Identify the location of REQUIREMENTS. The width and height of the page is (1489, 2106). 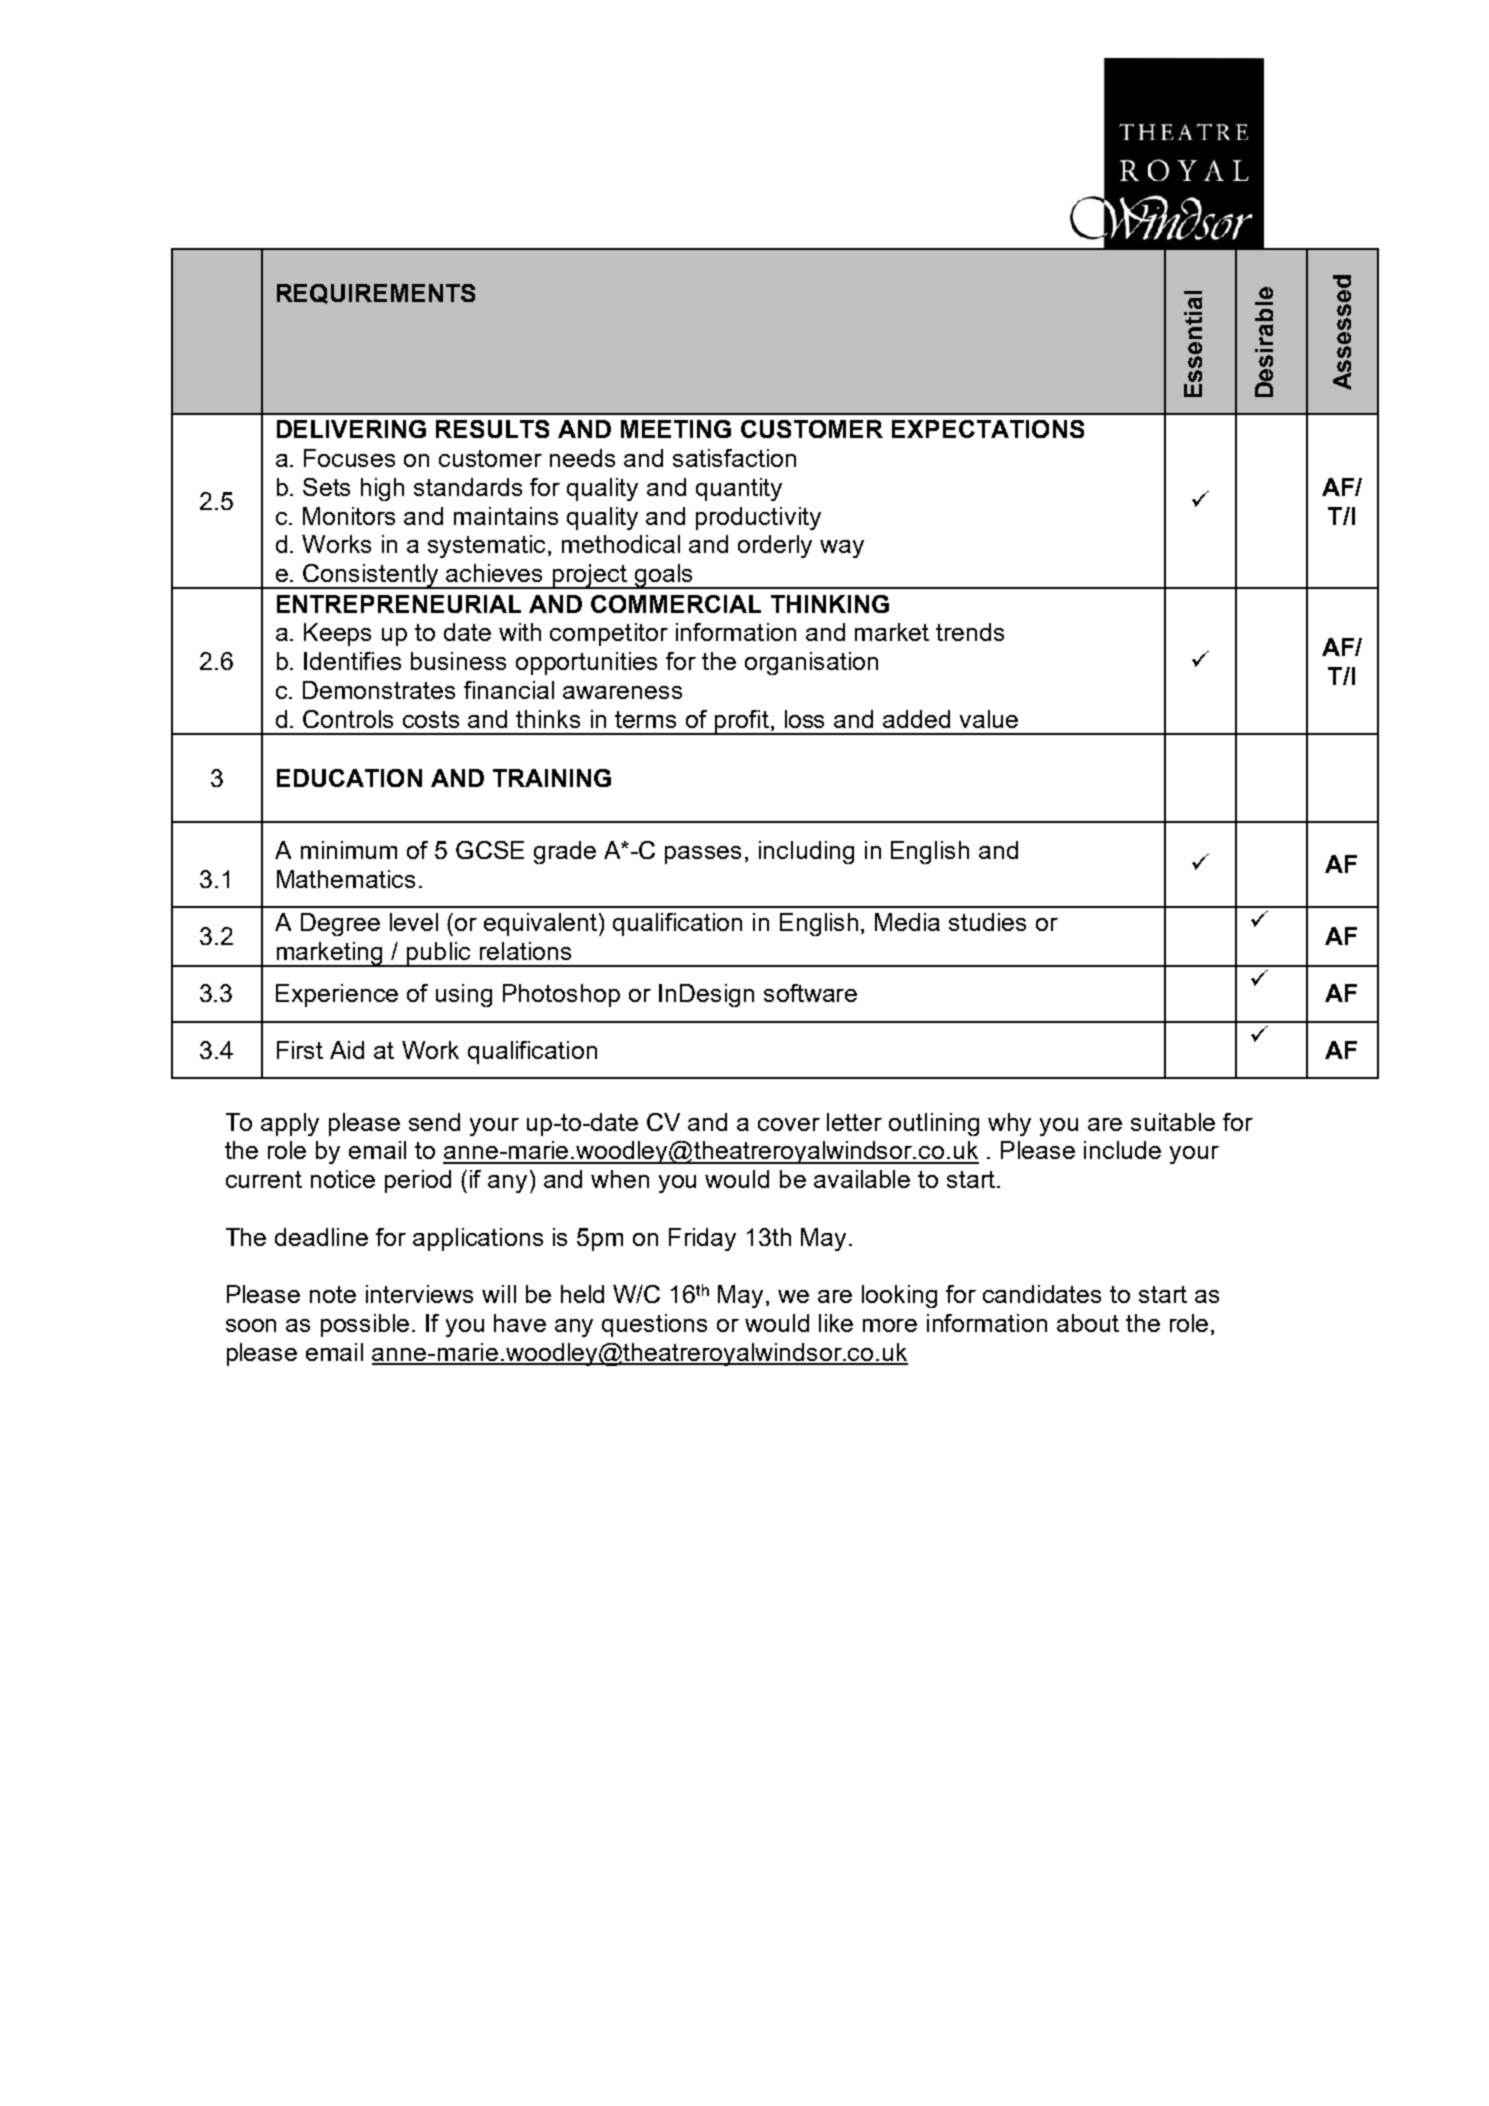
(376, 294).
